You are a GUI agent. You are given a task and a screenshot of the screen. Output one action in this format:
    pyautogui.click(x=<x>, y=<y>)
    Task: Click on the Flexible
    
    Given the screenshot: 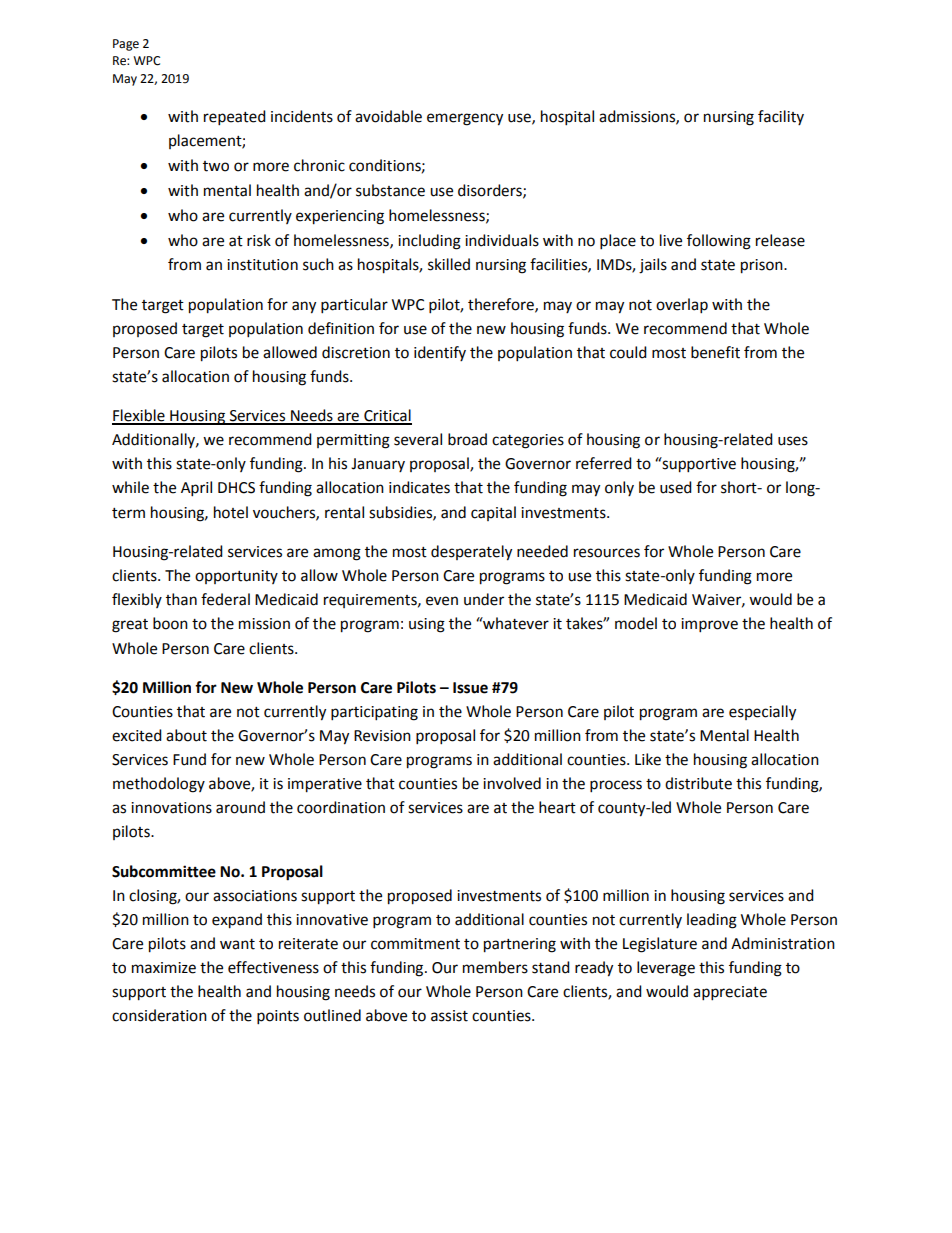 What is the action you would take?
    pyautogui.click(x=139, y=416)
